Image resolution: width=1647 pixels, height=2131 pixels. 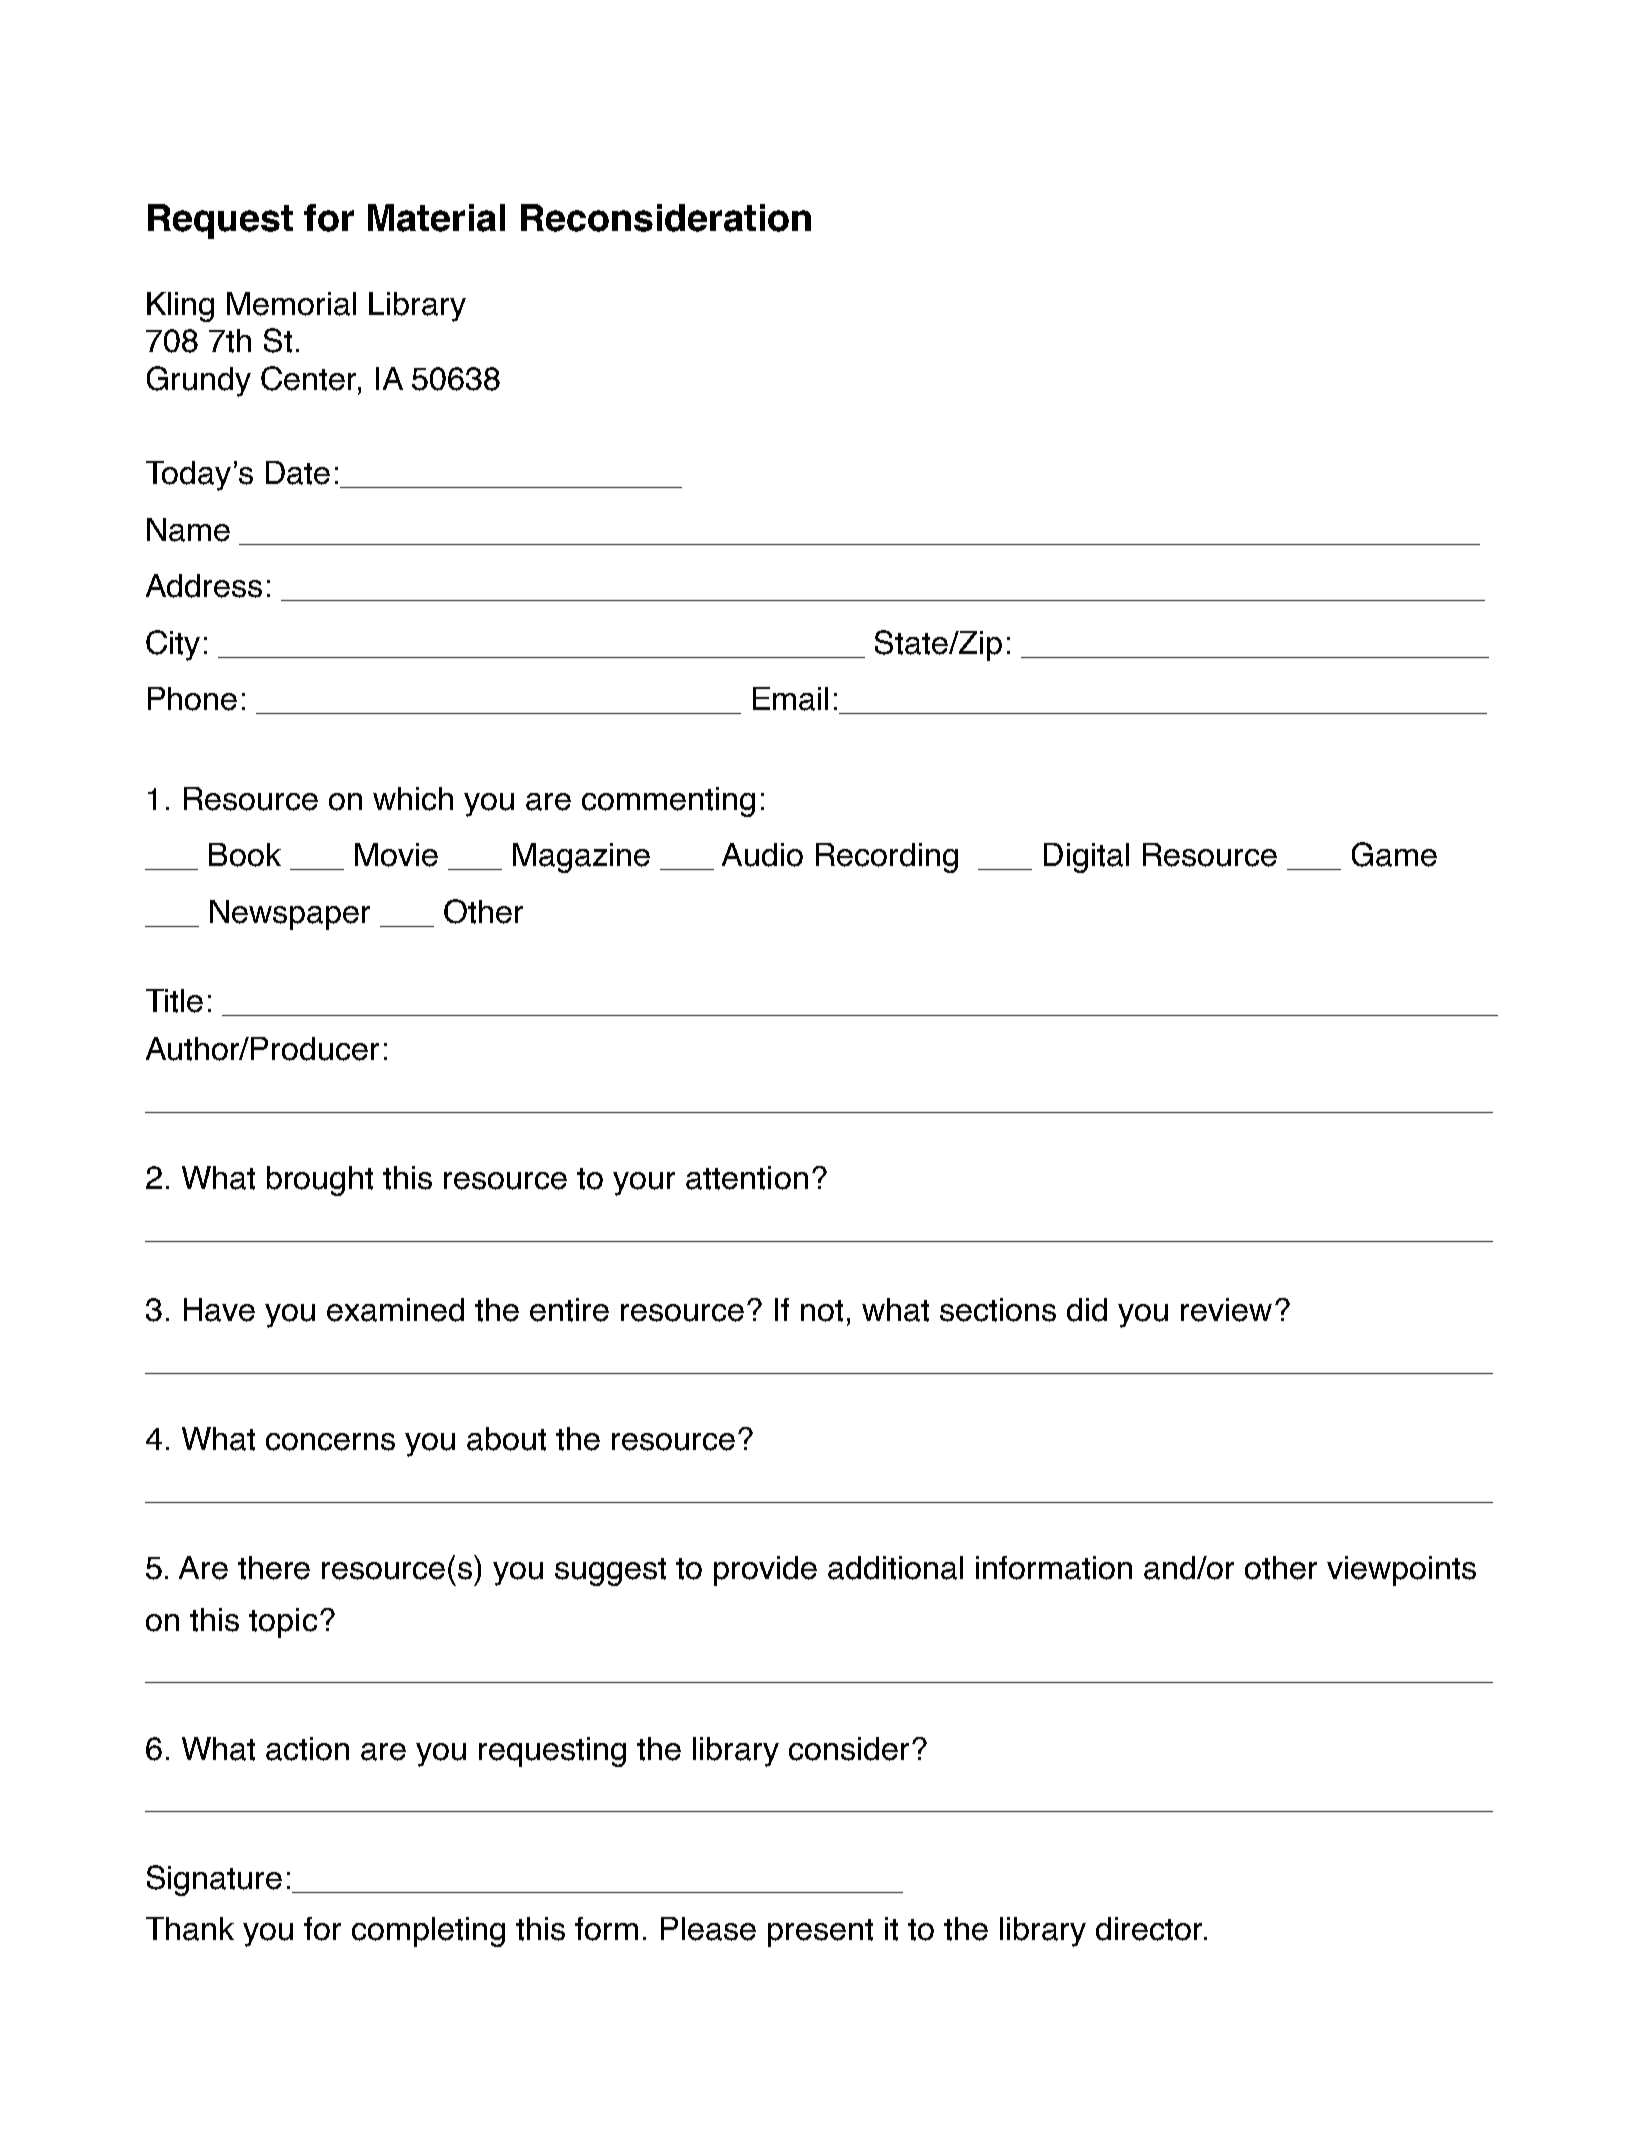 I want to click on brought, so click(x=320, y=1181).
